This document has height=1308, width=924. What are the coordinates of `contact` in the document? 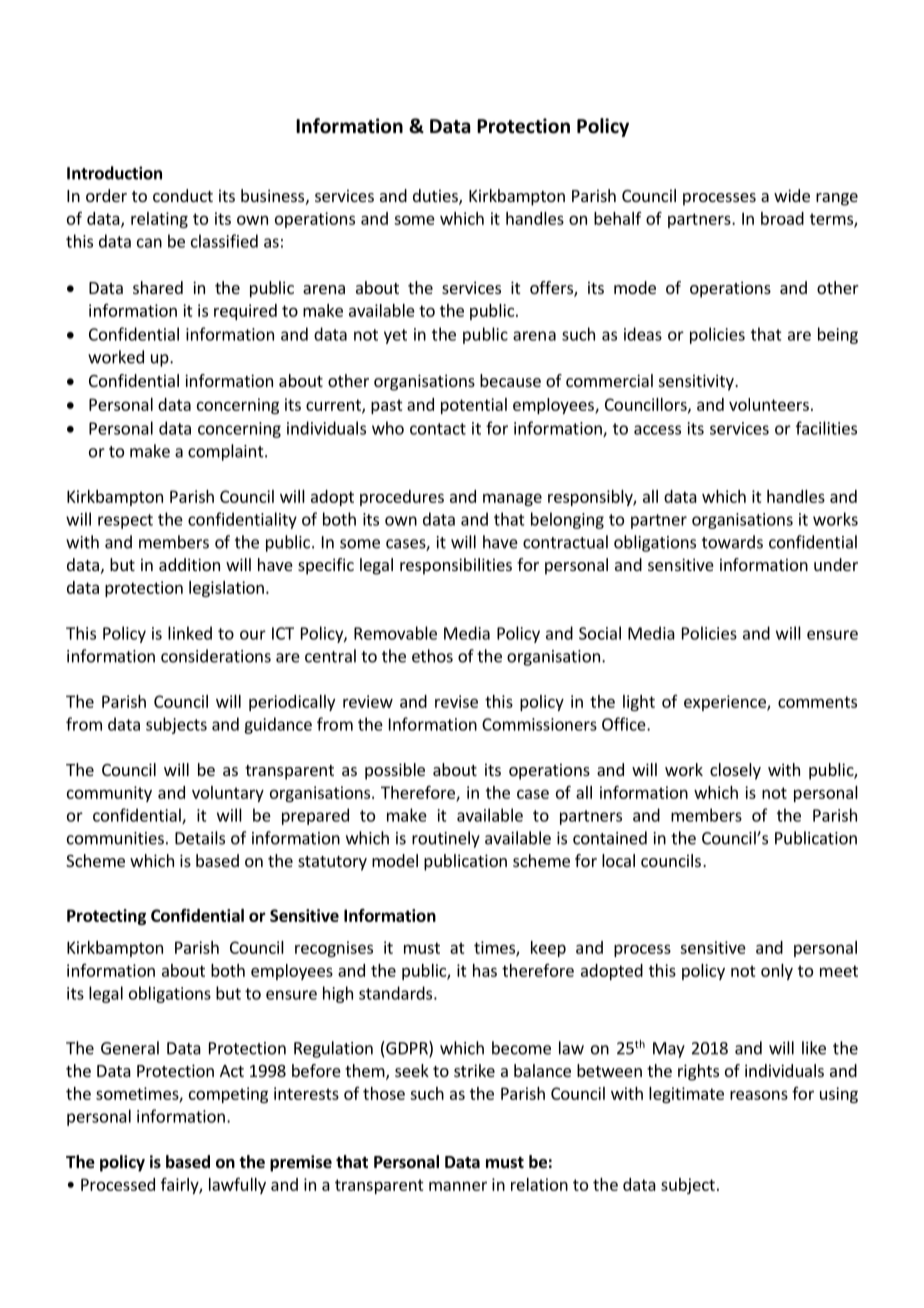 It's located at (438, 429).
